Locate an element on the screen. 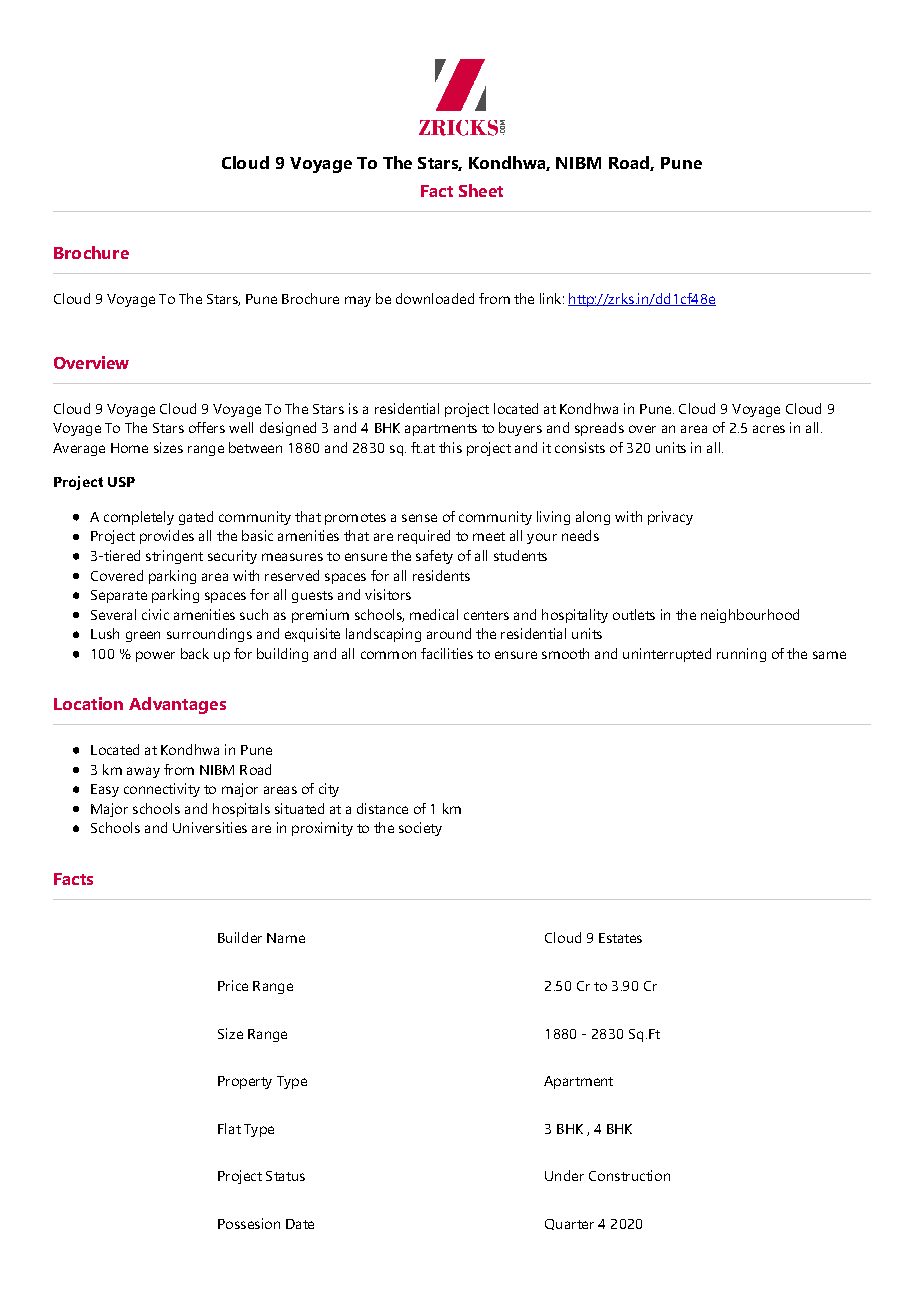 This screenshot has height=1308, width=924. Estates is located at coordinates (620, 938).
